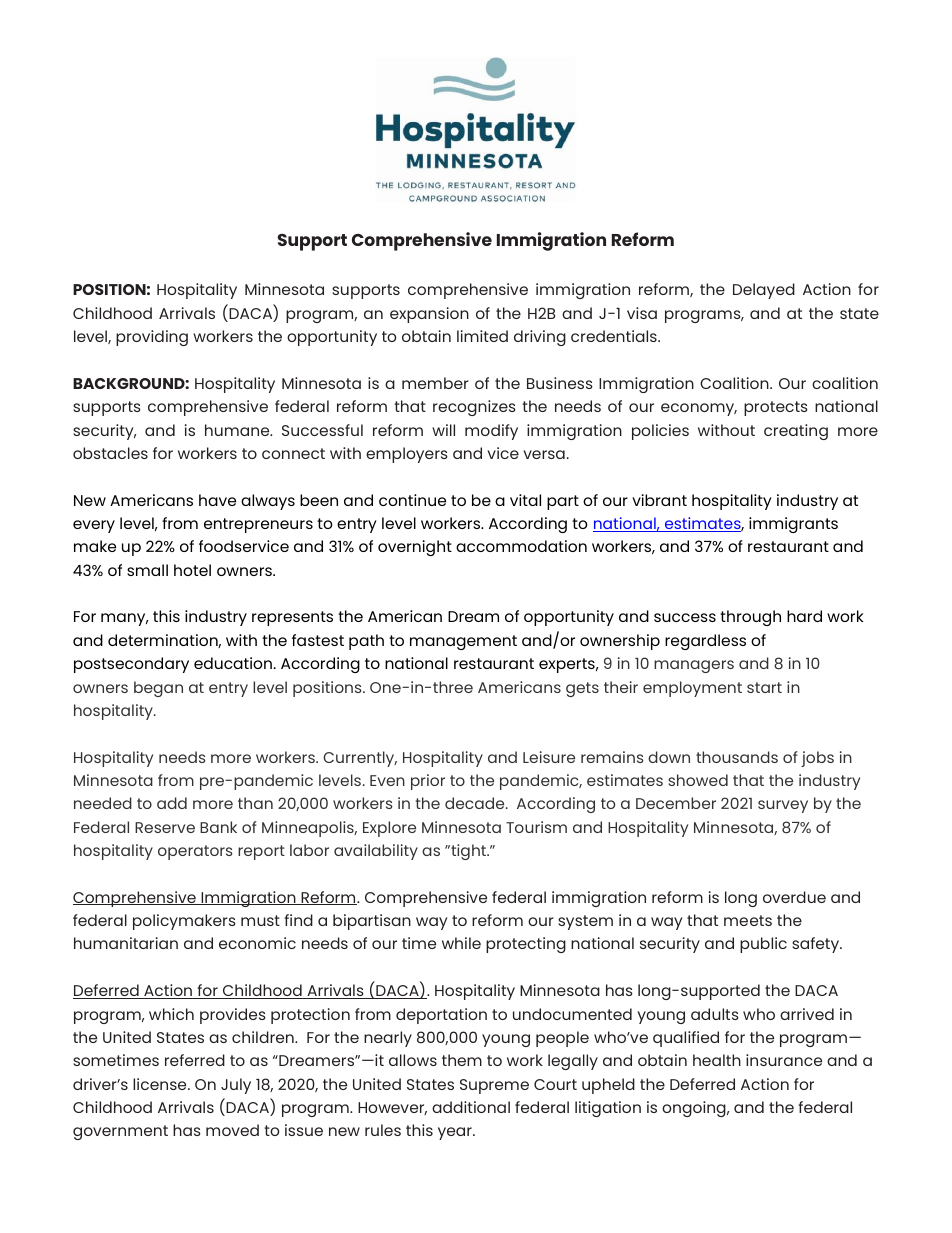 The height and width of the screenshot is (1233, 952). What do you see at coordinates (161, 1084) in the screenshot?
I see `license` at bounding box center [161, 1084].
